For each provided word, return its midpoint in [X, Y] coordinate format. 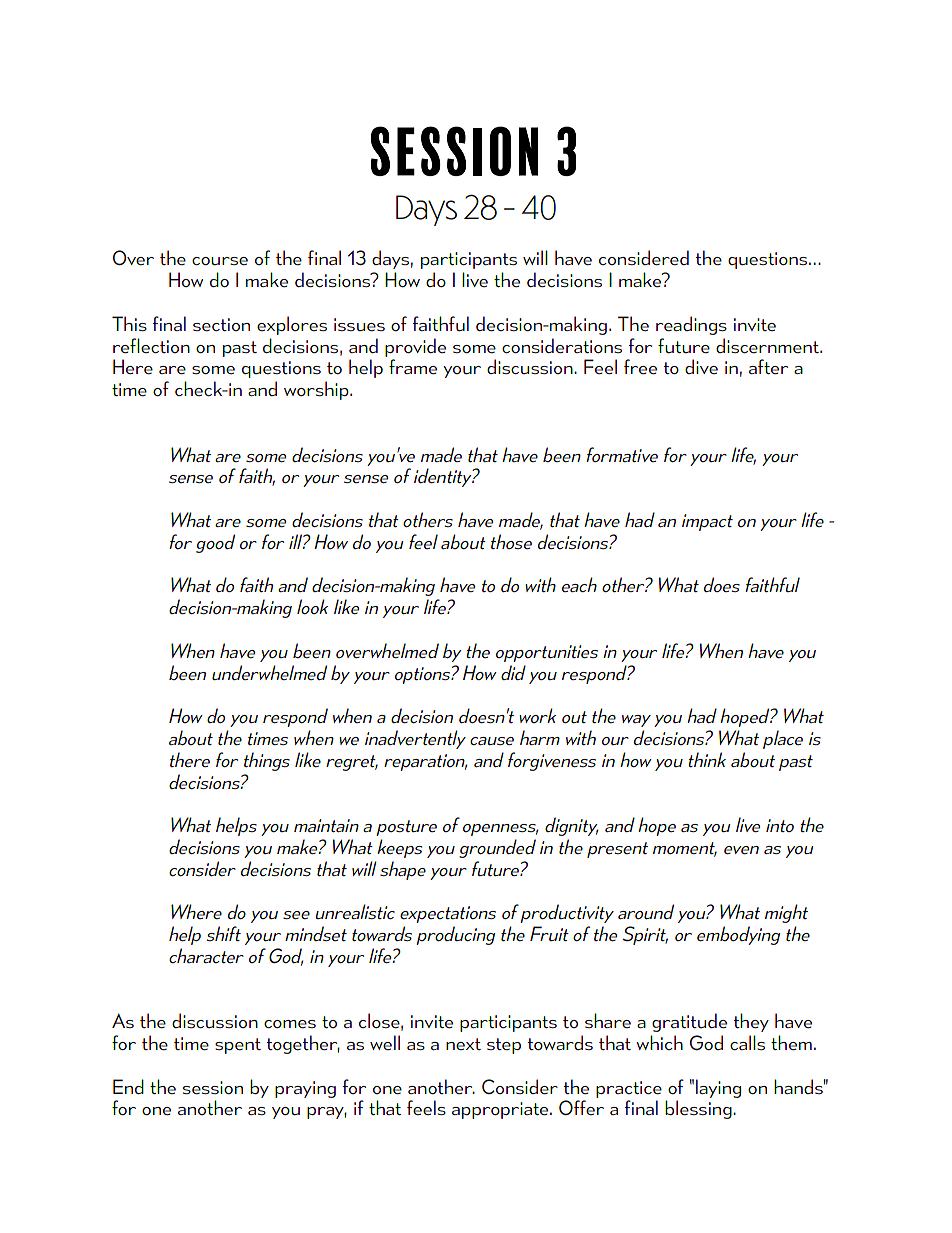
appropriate [501, 1110]
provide [415, 347]
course [220, 261]
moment [685, 849]
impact [707, 522]
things [267, 761]
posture [406, 828]
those [511, 541]
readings [691, 325]
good [215, 543]
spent [238, 1046]
